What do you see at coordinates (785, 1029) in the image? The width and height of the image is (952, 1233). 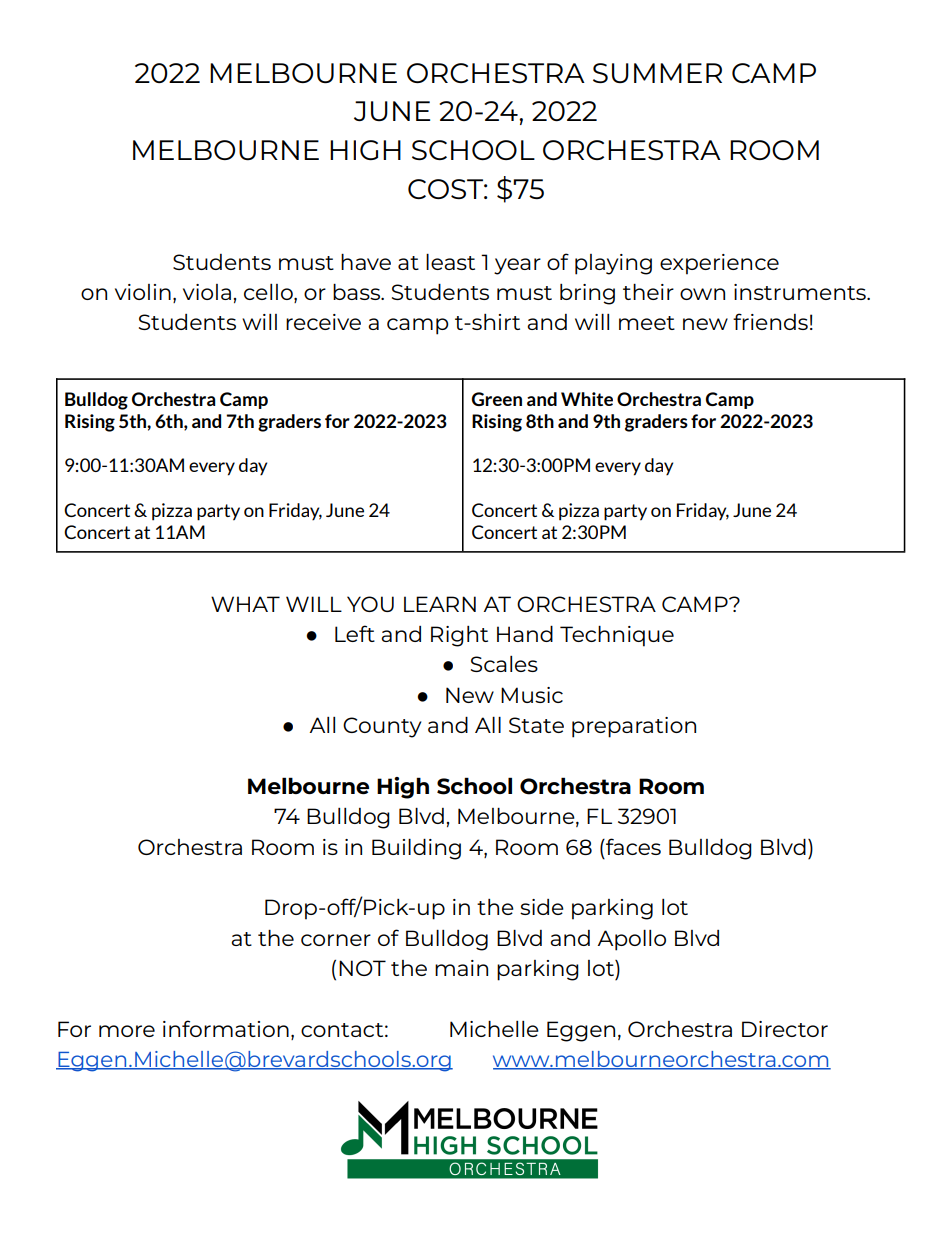 I see `Director` at bounding box center [785, 1029].
